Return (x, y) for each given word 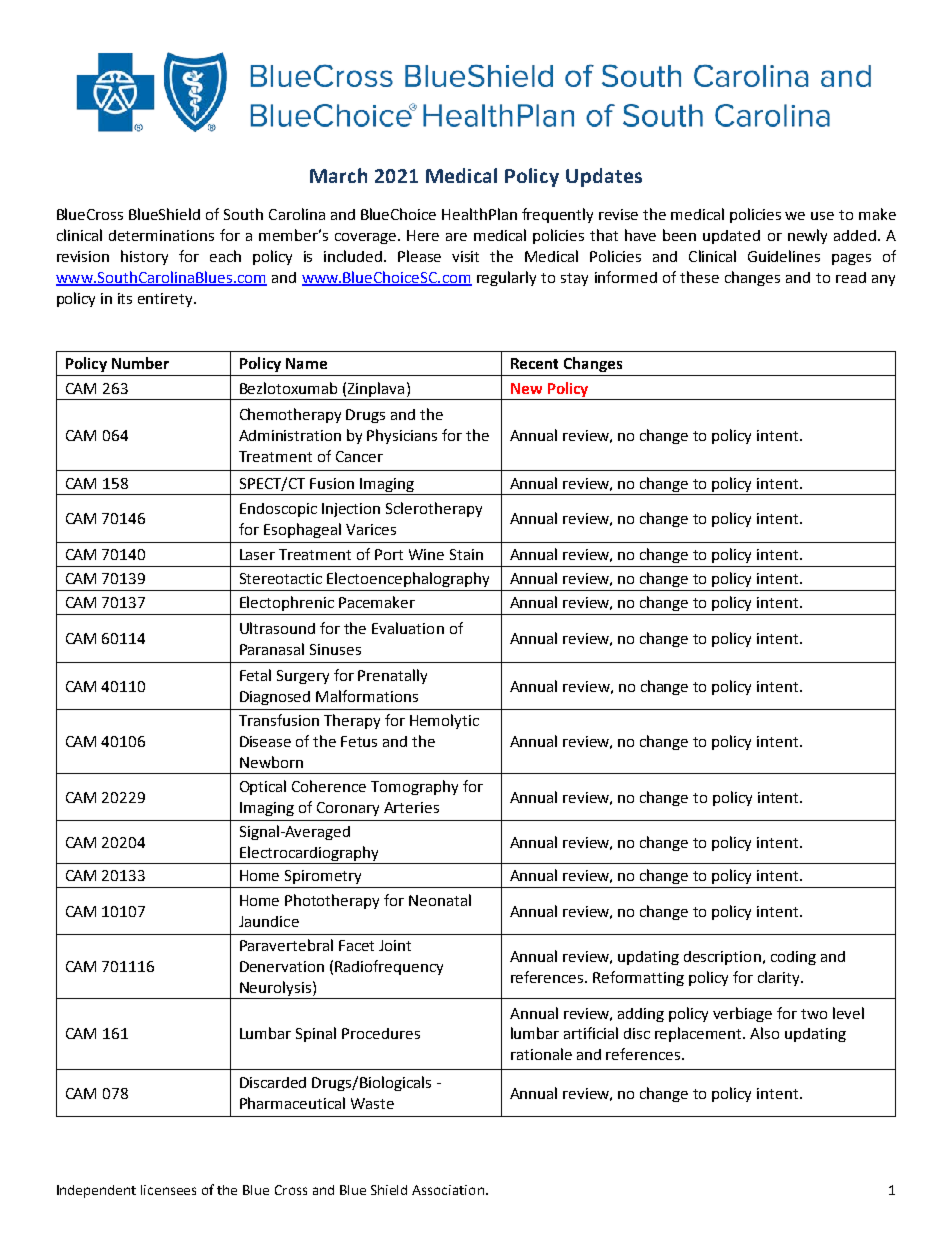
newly (807, 236)
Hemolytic (444, 721)
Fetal (255, 675)
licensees (168, 1190)
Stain (466, 554)
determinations (161, 235)
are (456, 237)
